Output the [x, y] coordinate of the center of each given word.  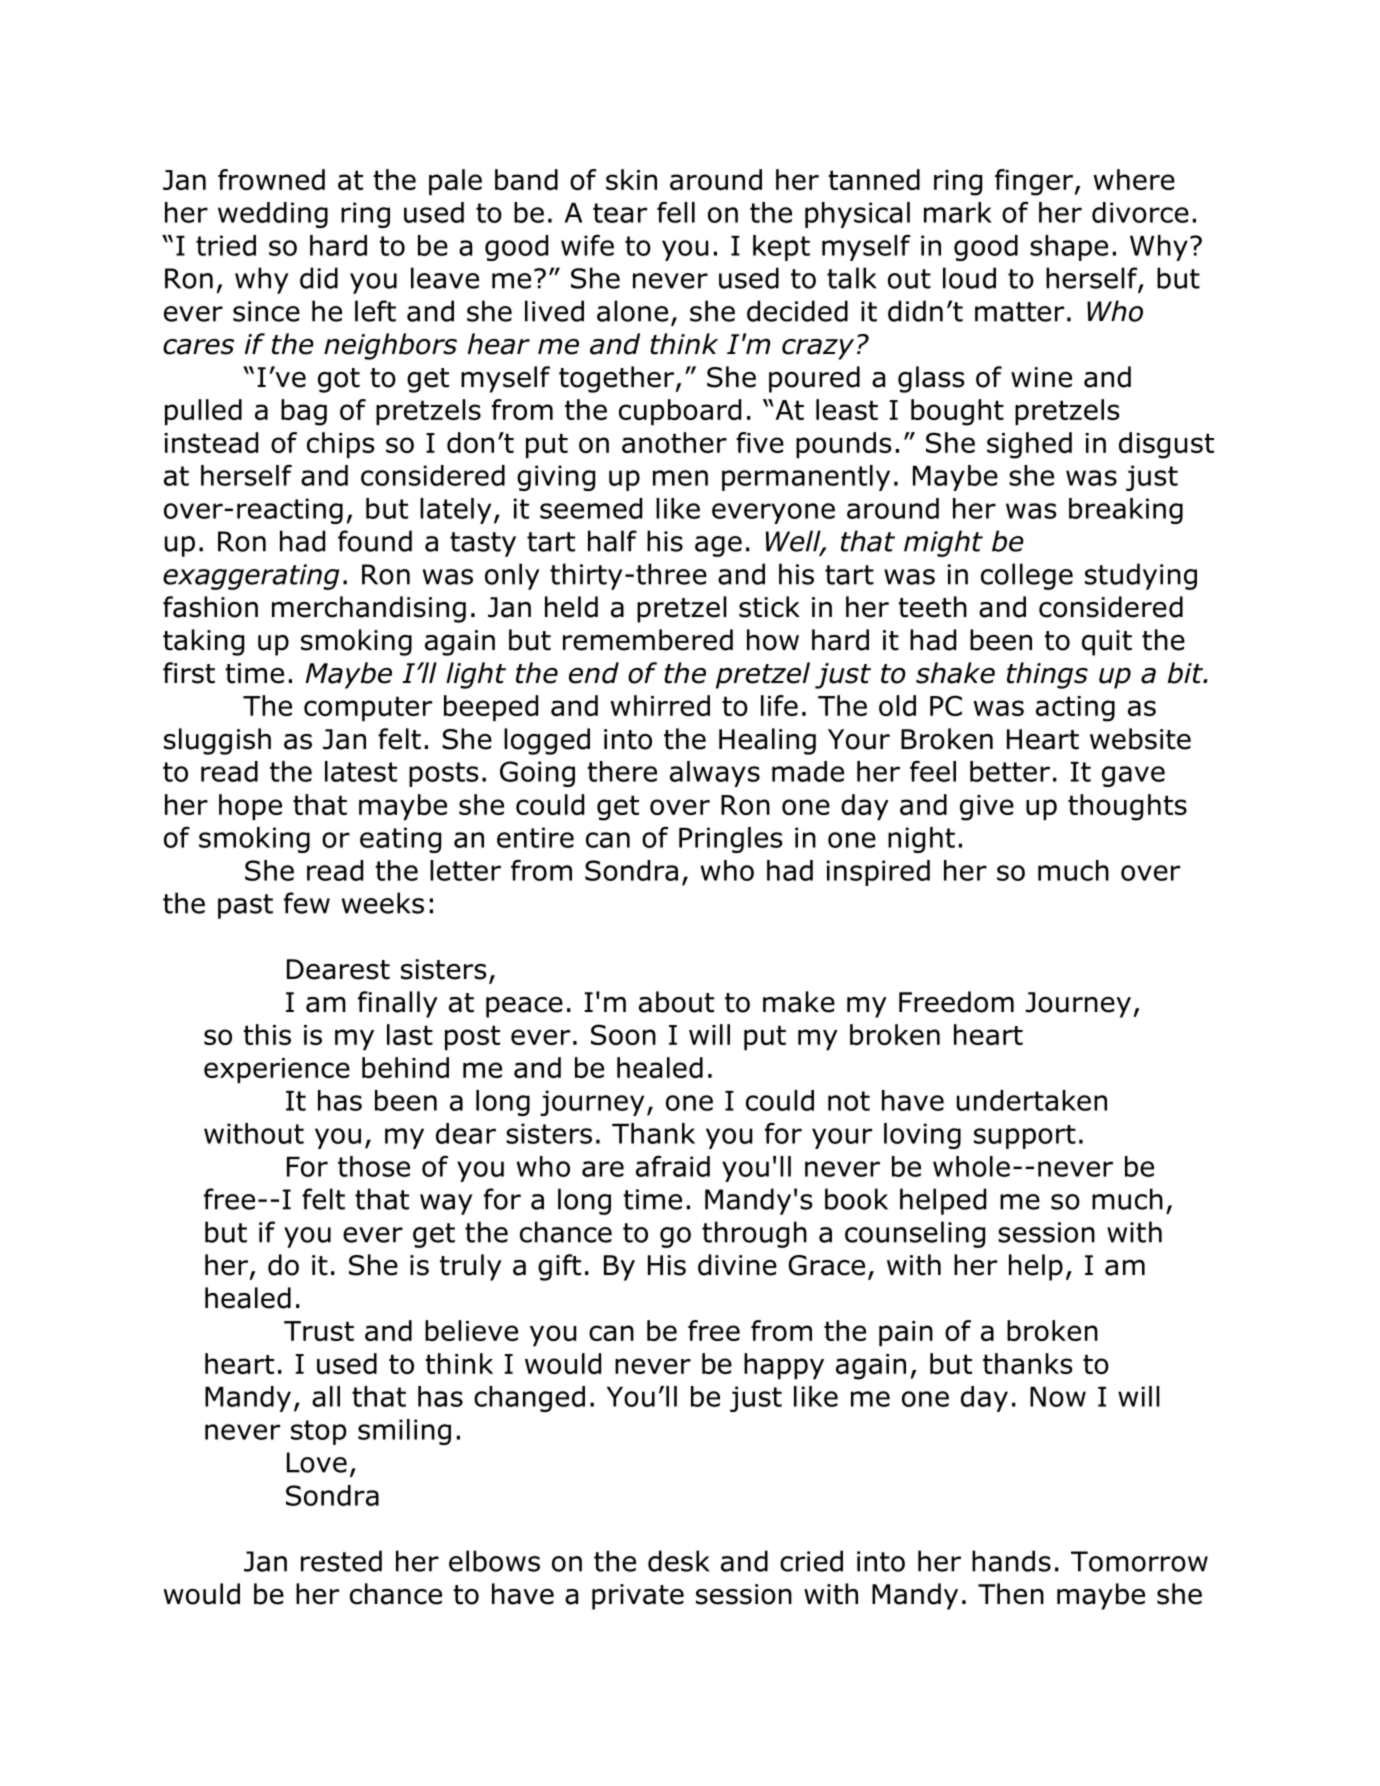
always [715, 774]
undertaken [1032, 1100]
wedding [273, 215]
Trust [319, 1331]
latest [361, 771]
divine [737, 1265]
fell [676, 212]
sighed [1029, 445]
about [676, 1002]
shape [1069, 248]
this [267, 1034]
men [680, 478]
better [1010, 771]
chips [341, 445]
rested [341, 1561]
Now [1058, 1397]
